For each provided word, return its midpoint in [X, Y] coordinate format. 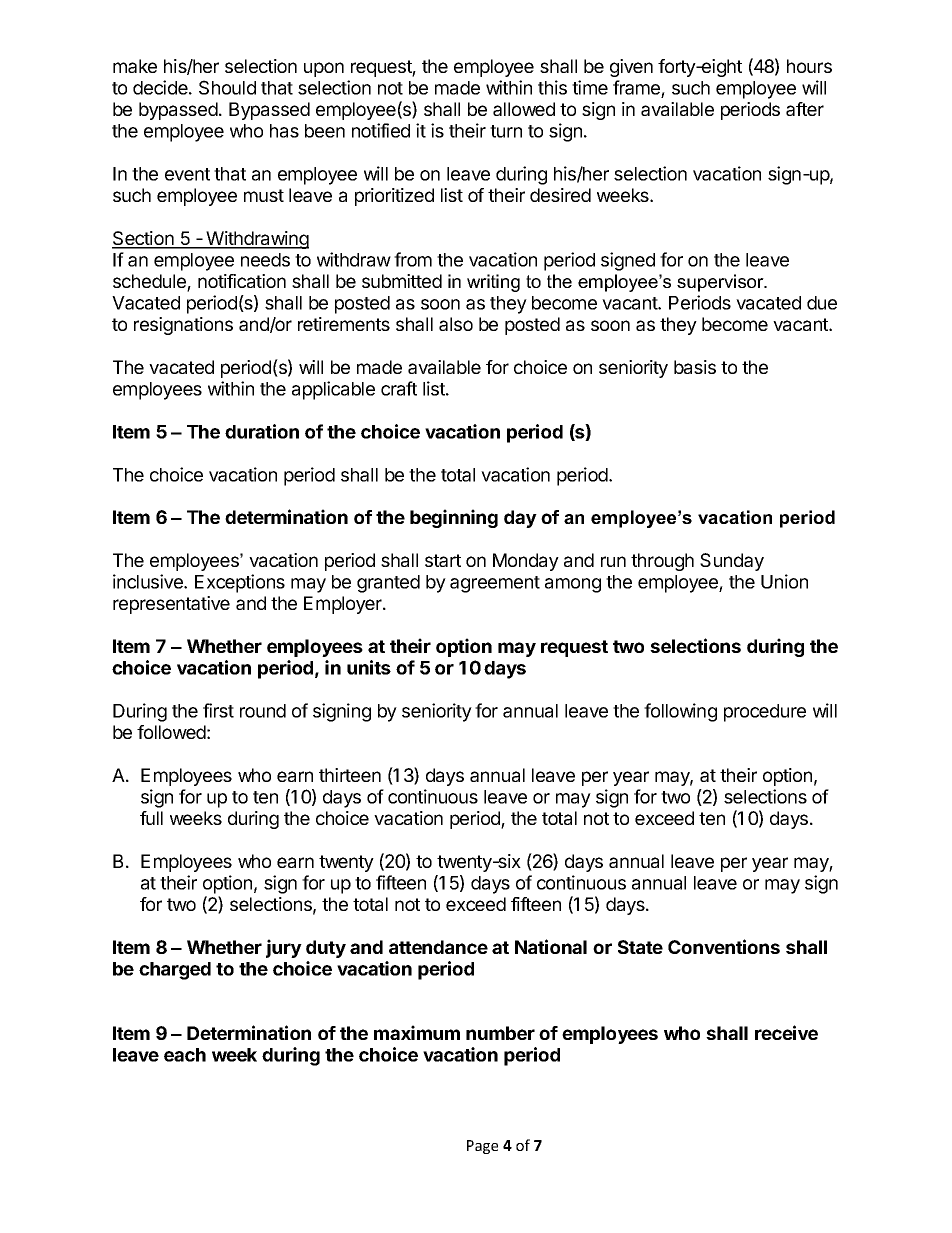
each [185, 1055]
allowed [524, 109]
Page [482, 1147]
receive [786, 1032]
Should [227, 87]
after [805, 109]
